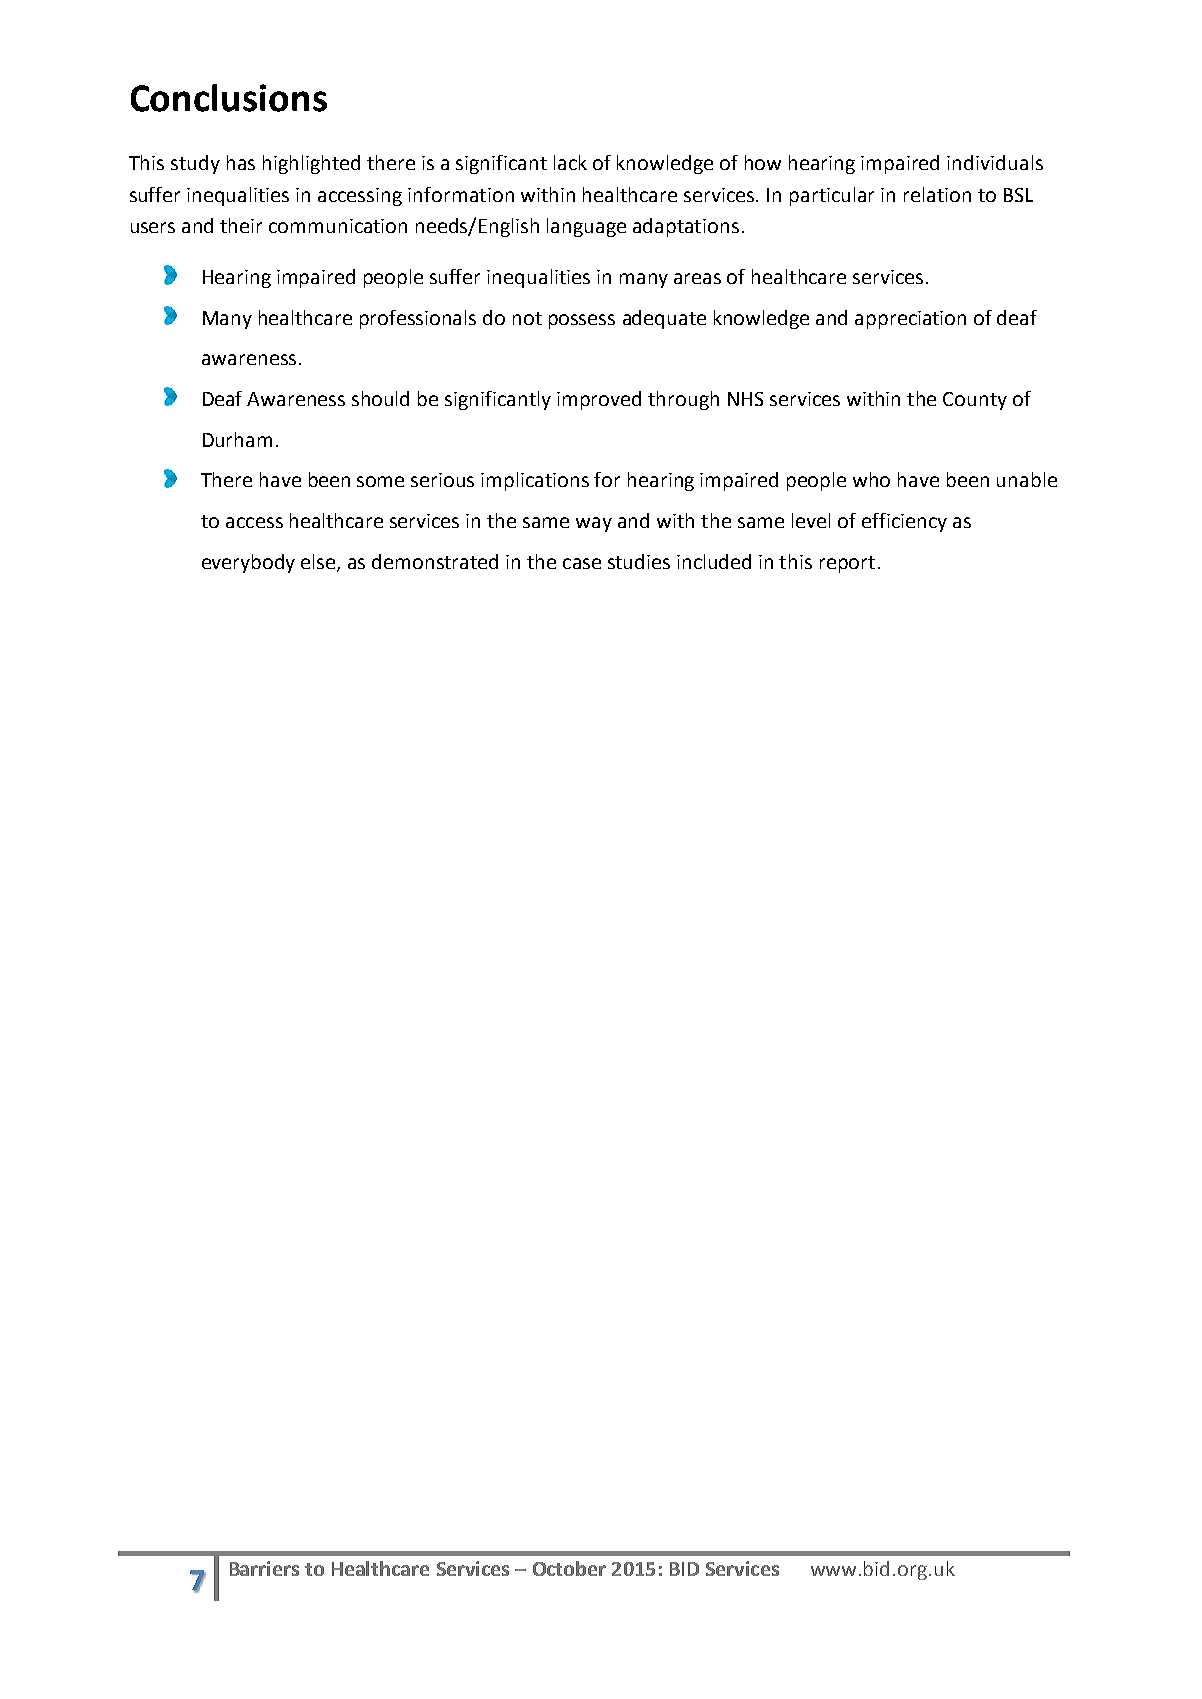 The image size is (1202, 1699). What do you see at coordinates (237, 439) in the screenshot?
I see `Durham` at bounding box center [237, 439].
